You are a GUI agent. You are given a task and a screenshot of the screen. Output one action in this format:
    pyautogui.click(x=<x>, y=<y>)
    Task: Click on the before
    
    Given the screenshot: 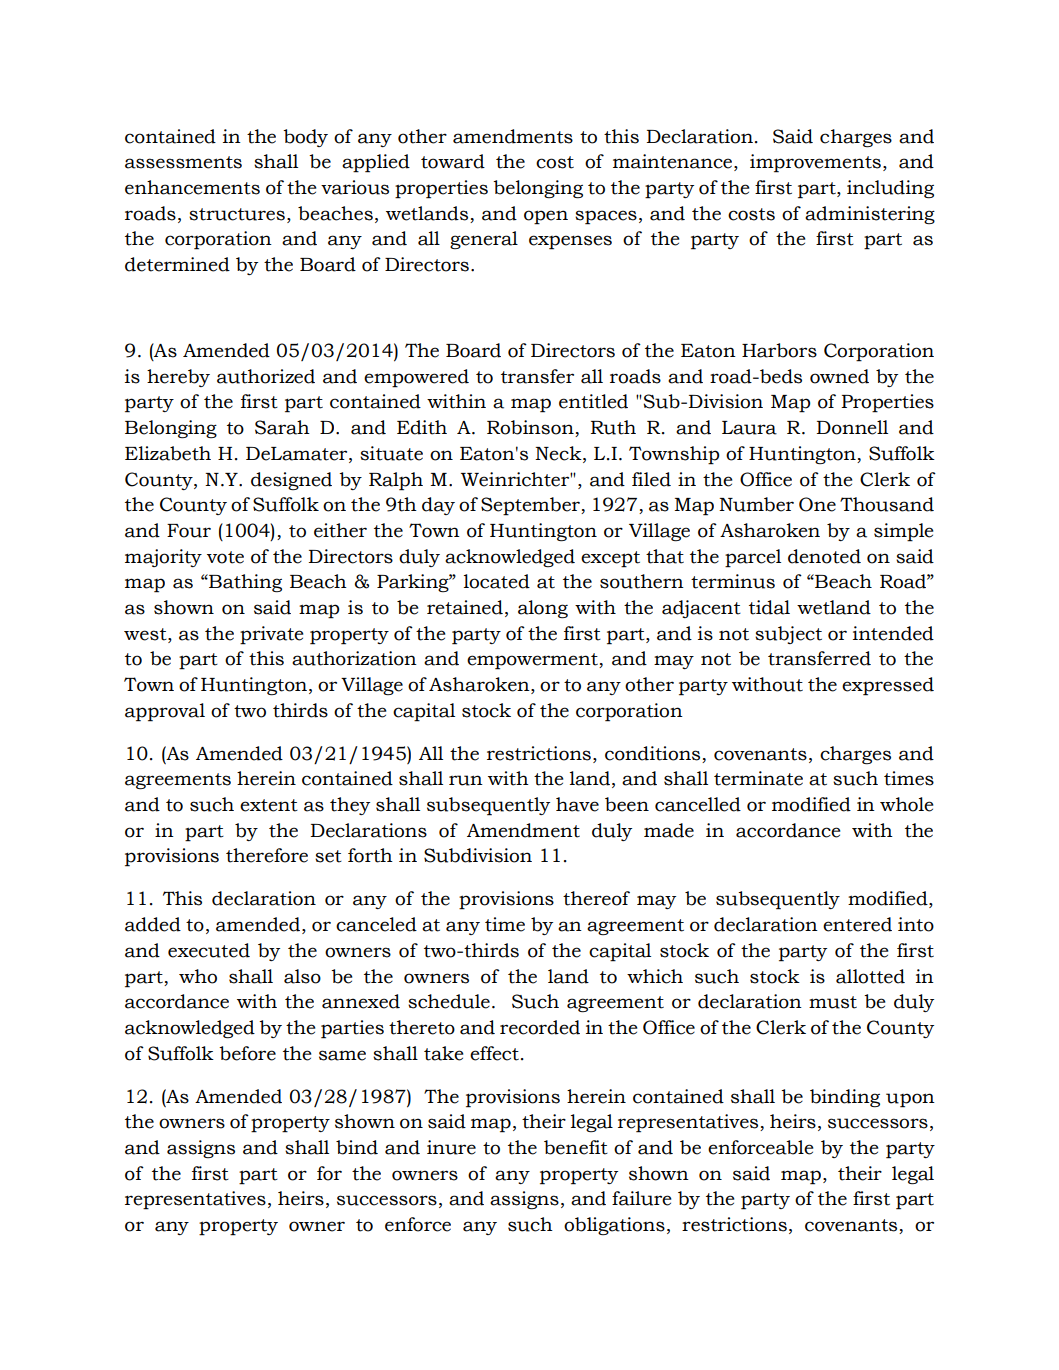 What is the action you would take?
    pyautogui.click(x=247, y=1053)
